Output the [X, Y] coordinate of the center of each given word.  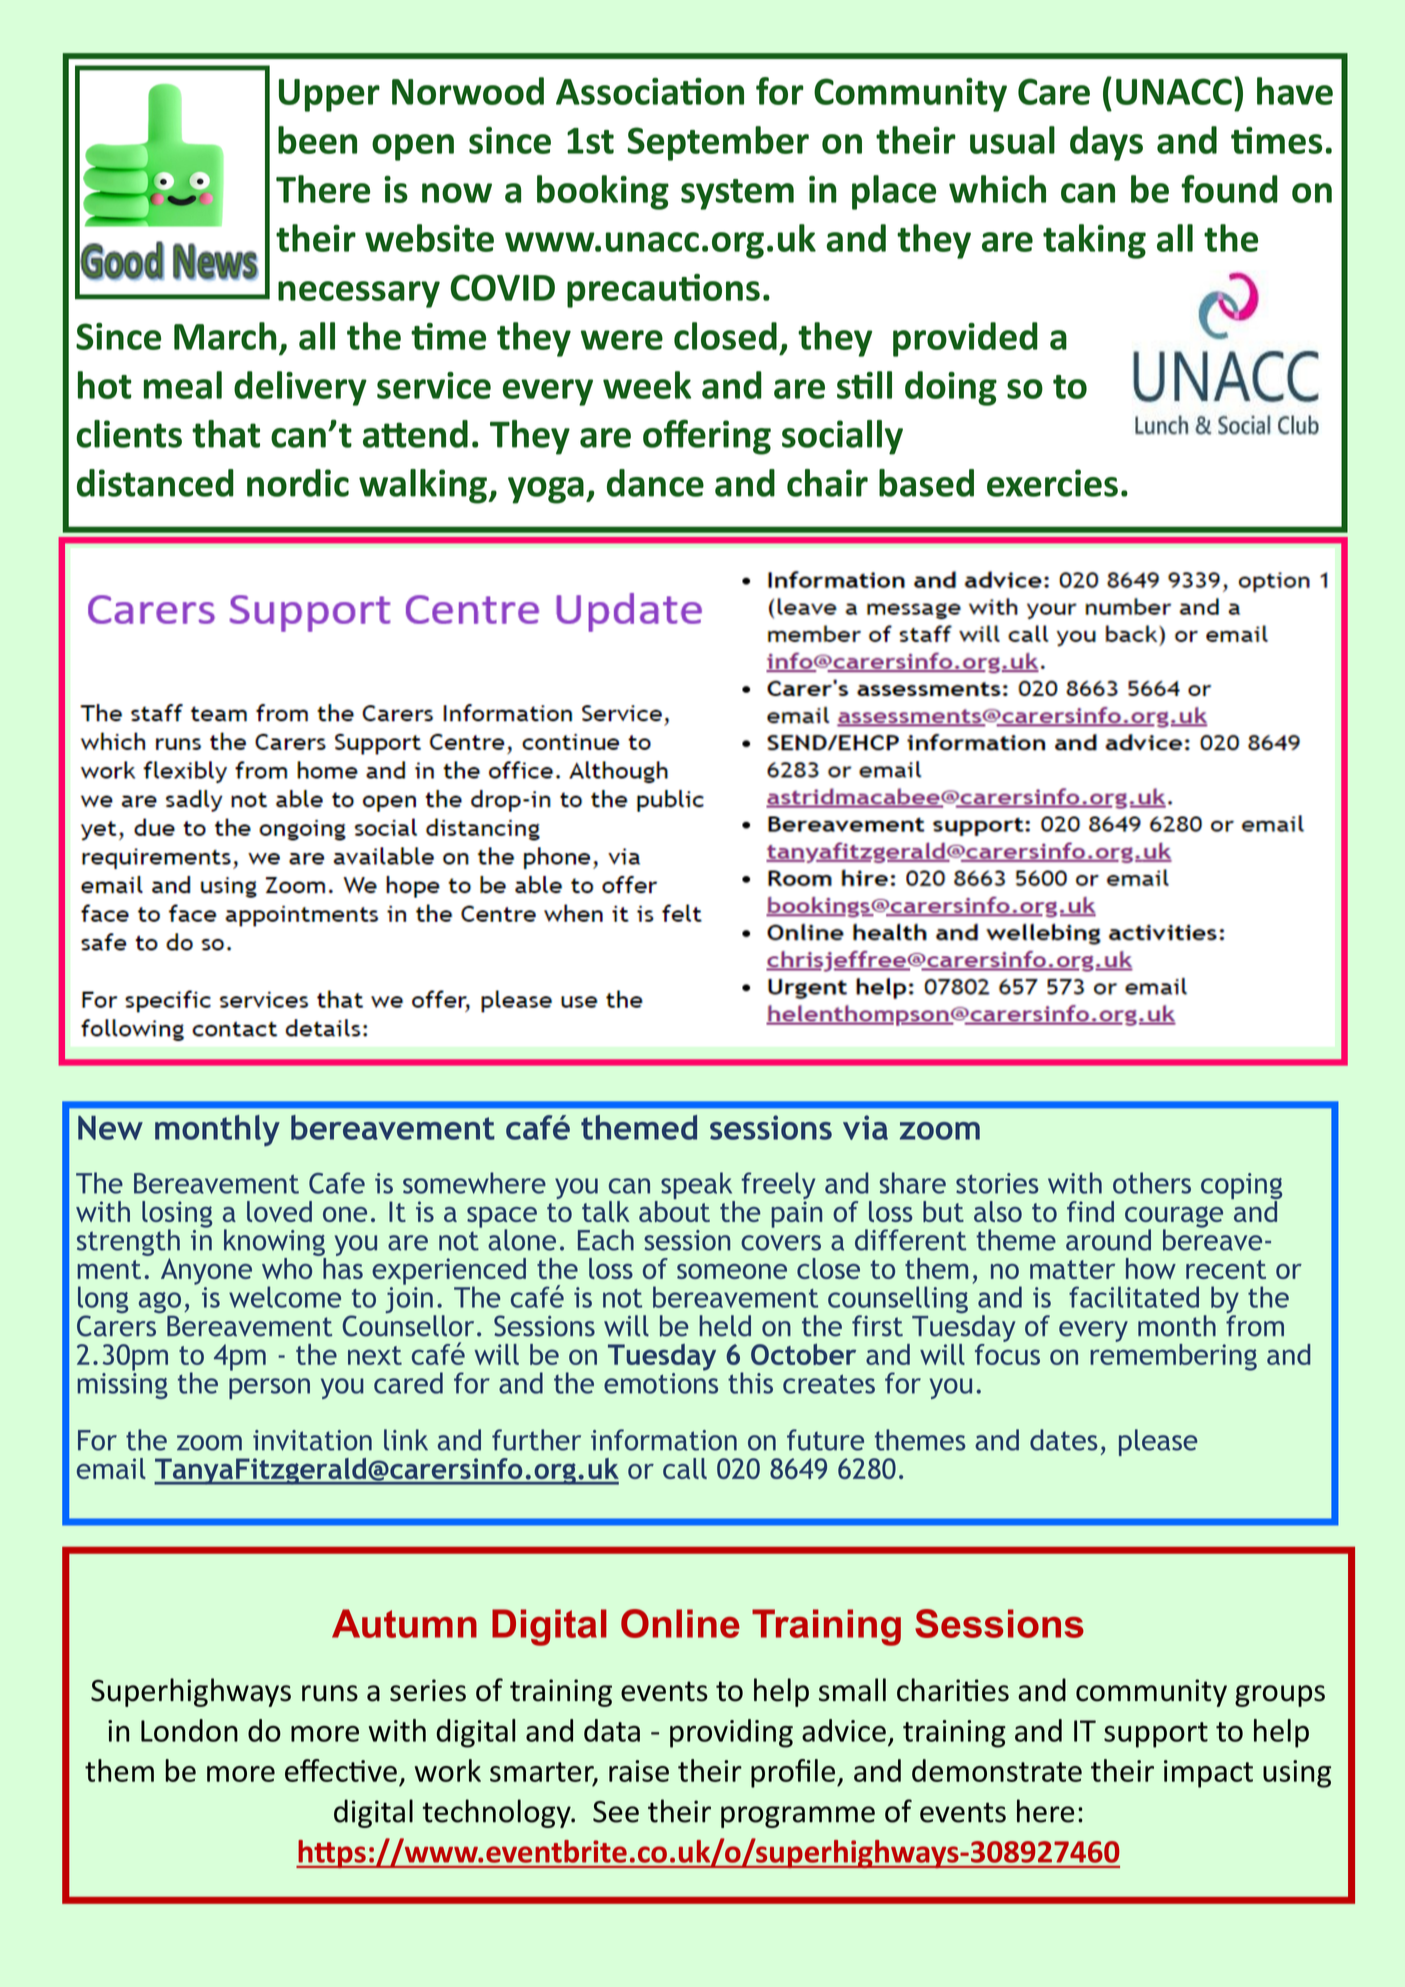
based [926, 483]
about [674, 1210]
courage [1174, 1218]
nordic [298, 483]
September [718, 143]
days [1106, 143]
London [189, 1730]
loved [279, 1211]
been [317, 140]
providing [731, 1733]
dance [655, 483]
